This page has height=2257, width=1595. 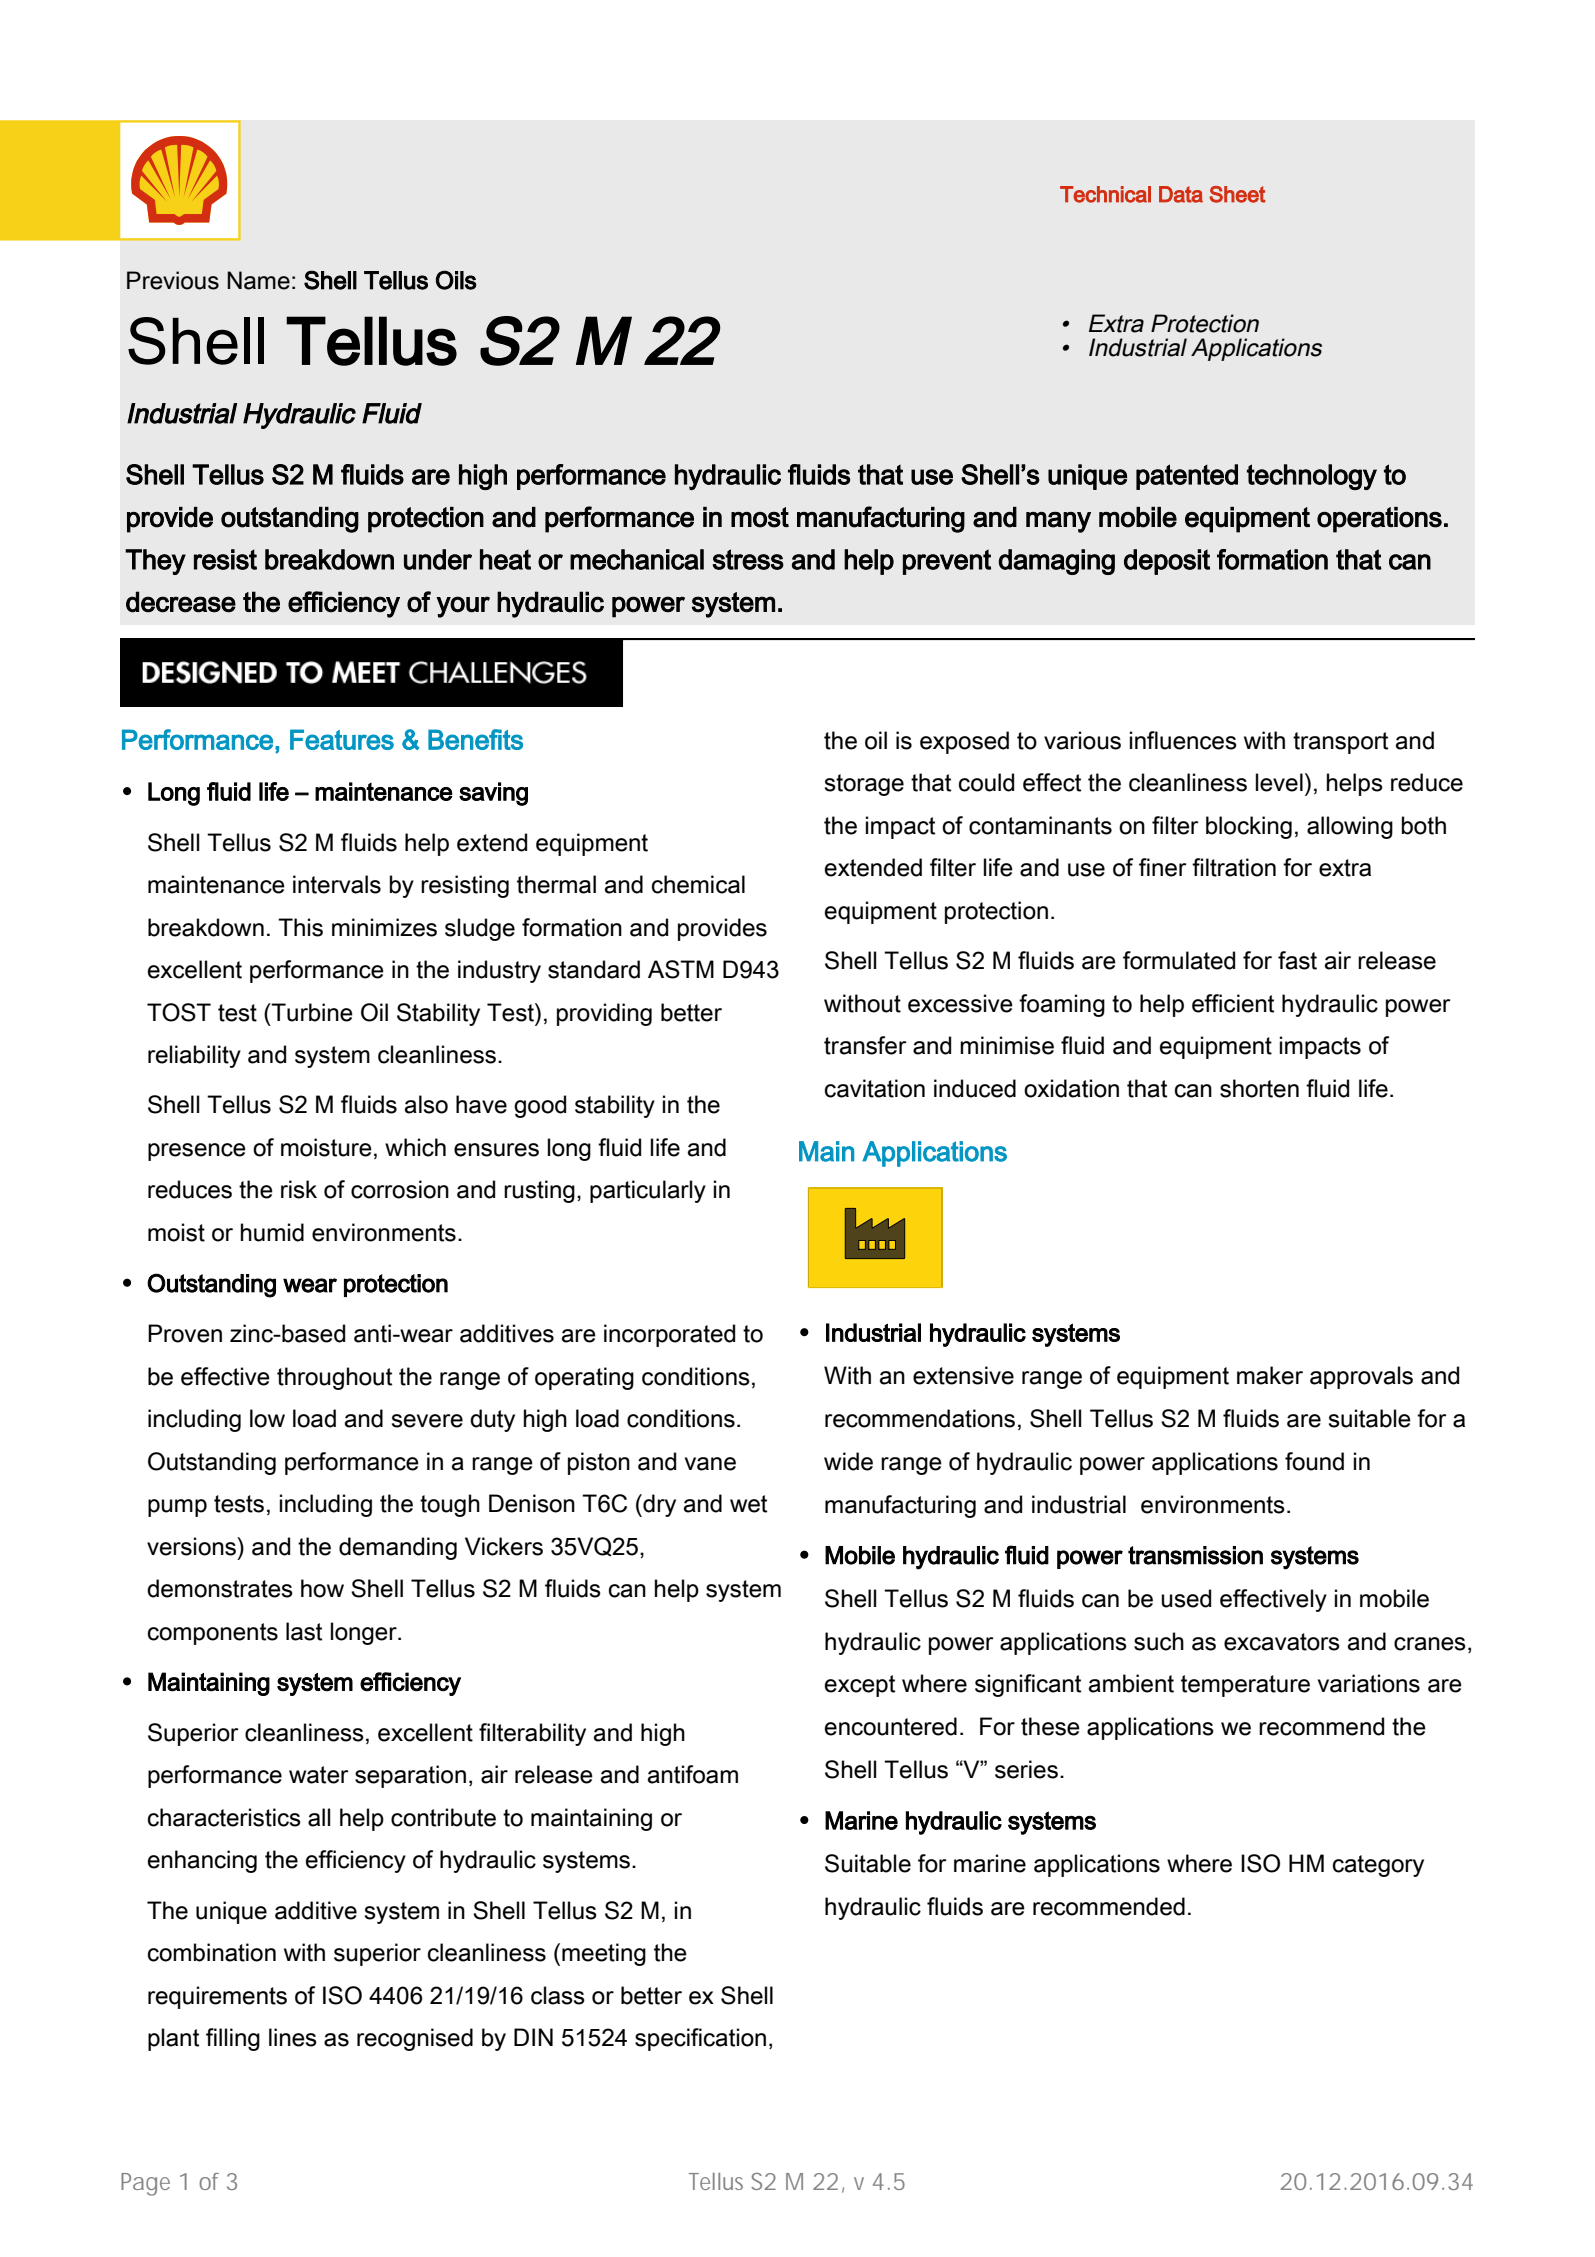 What do you see at coordinates (864, 785) in the page?
I see `storage` at bounding box center [864, 785].
